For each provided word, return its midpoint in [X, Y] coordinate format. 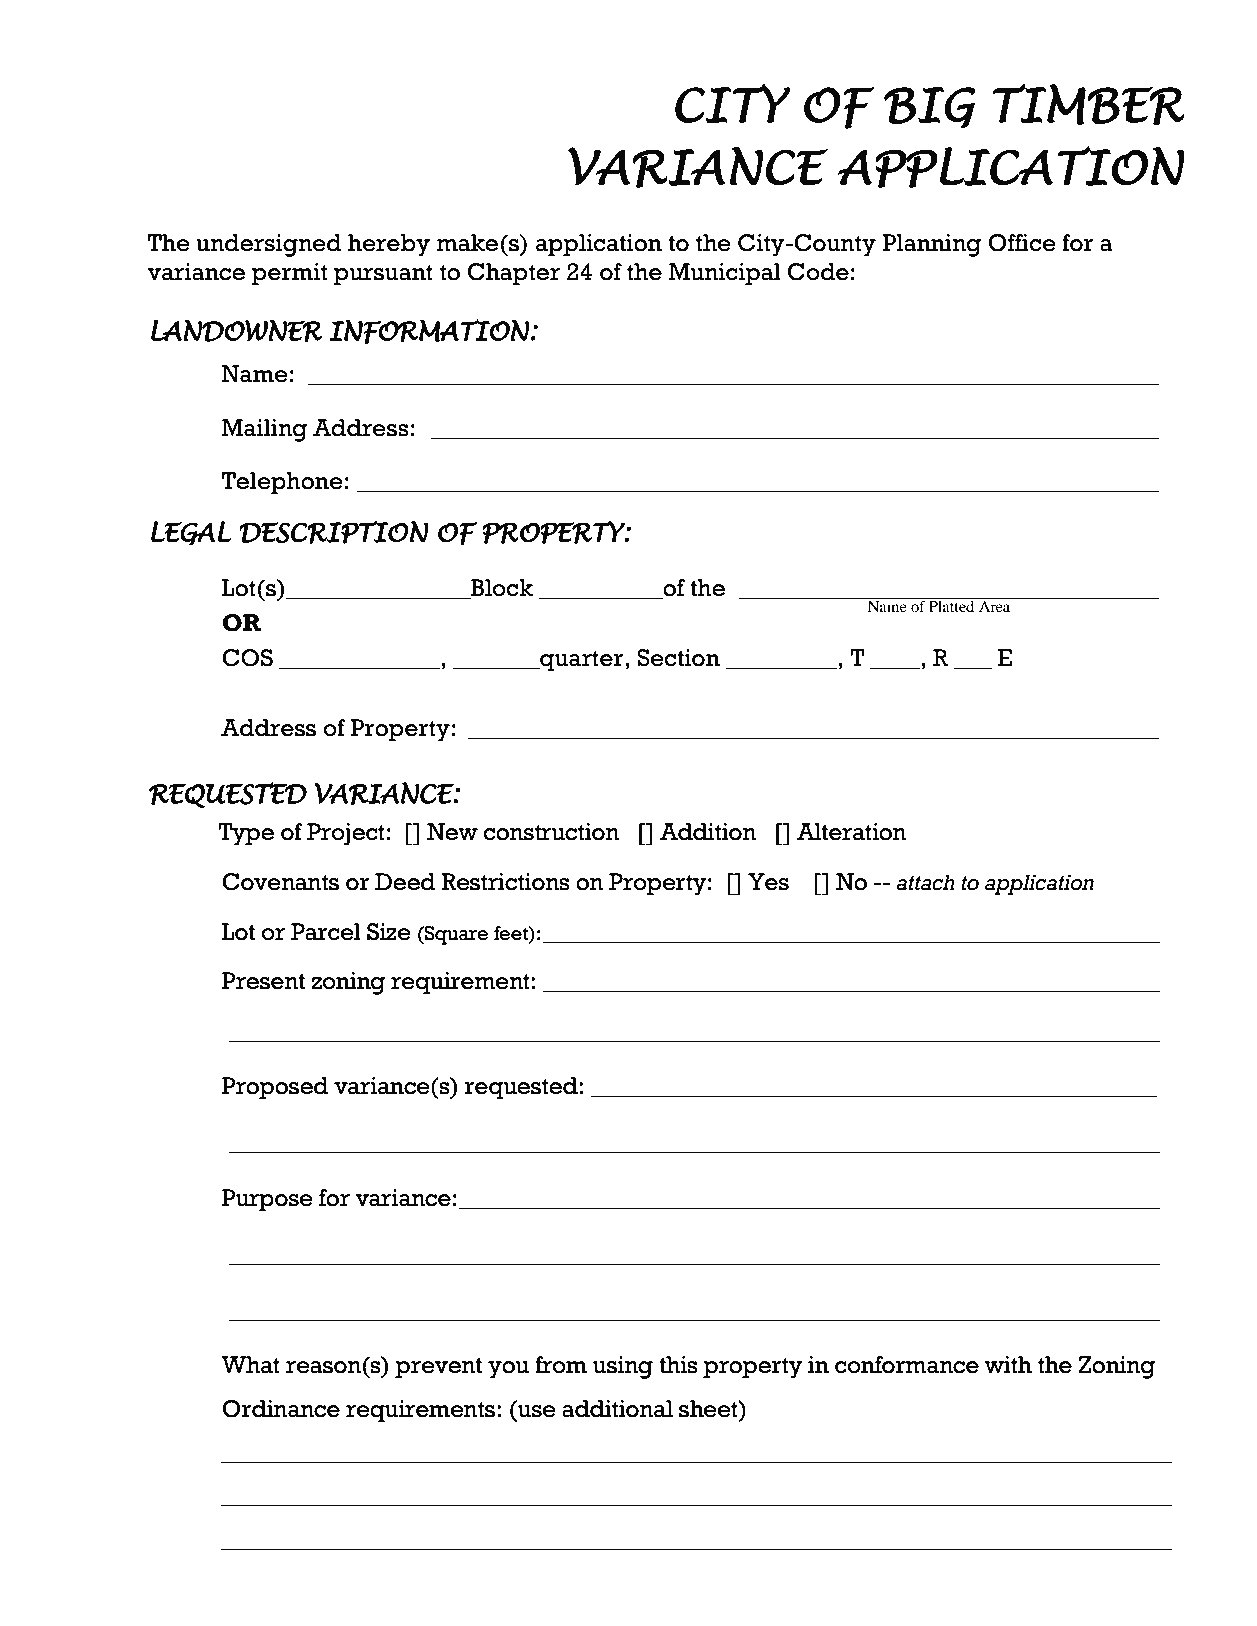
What [250, 1365]
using [623, 1367]
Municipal [725, 274]
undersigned [269, 245]
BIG [930, 107]
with [1008, 1365]
